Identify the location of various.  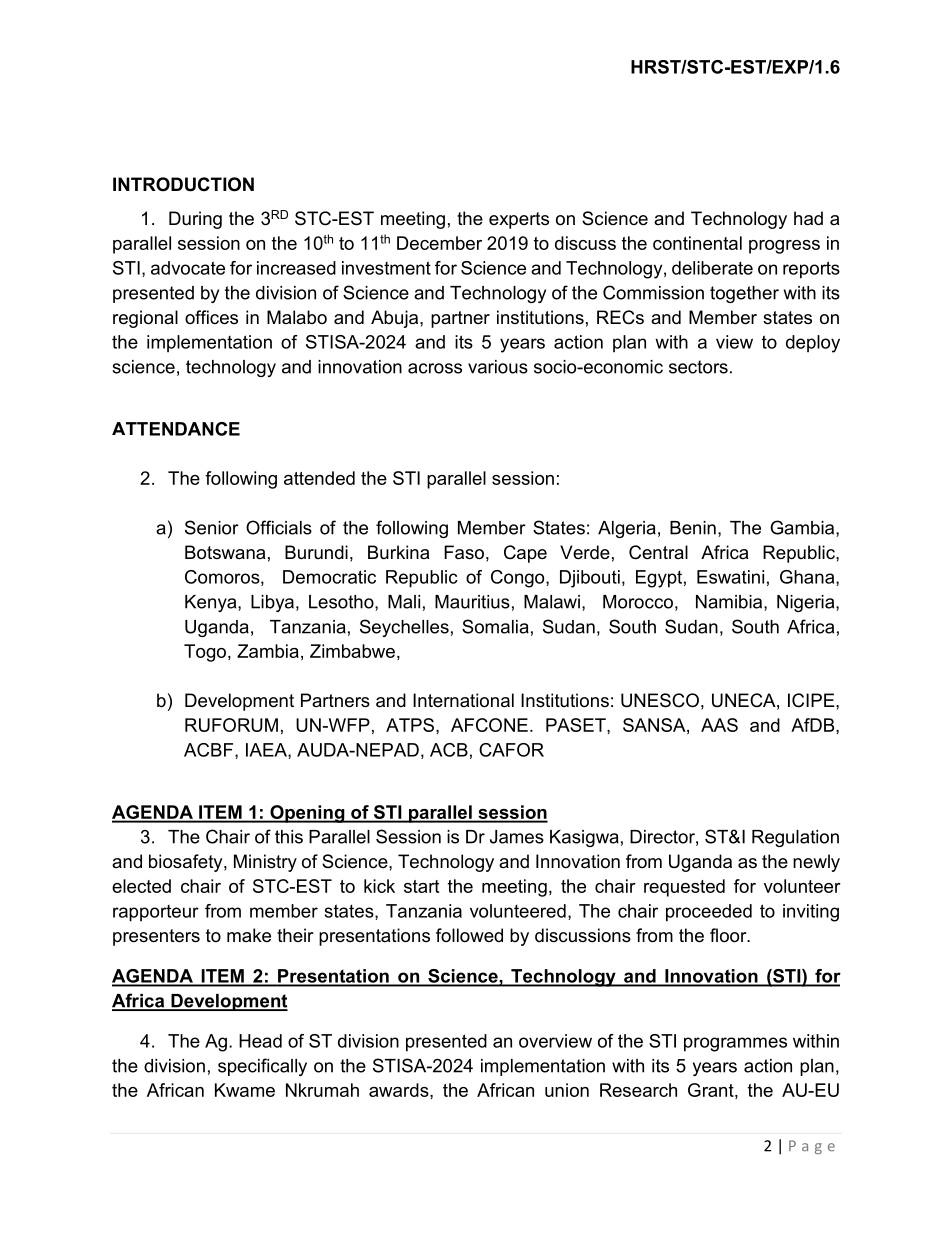
(498, 367).
